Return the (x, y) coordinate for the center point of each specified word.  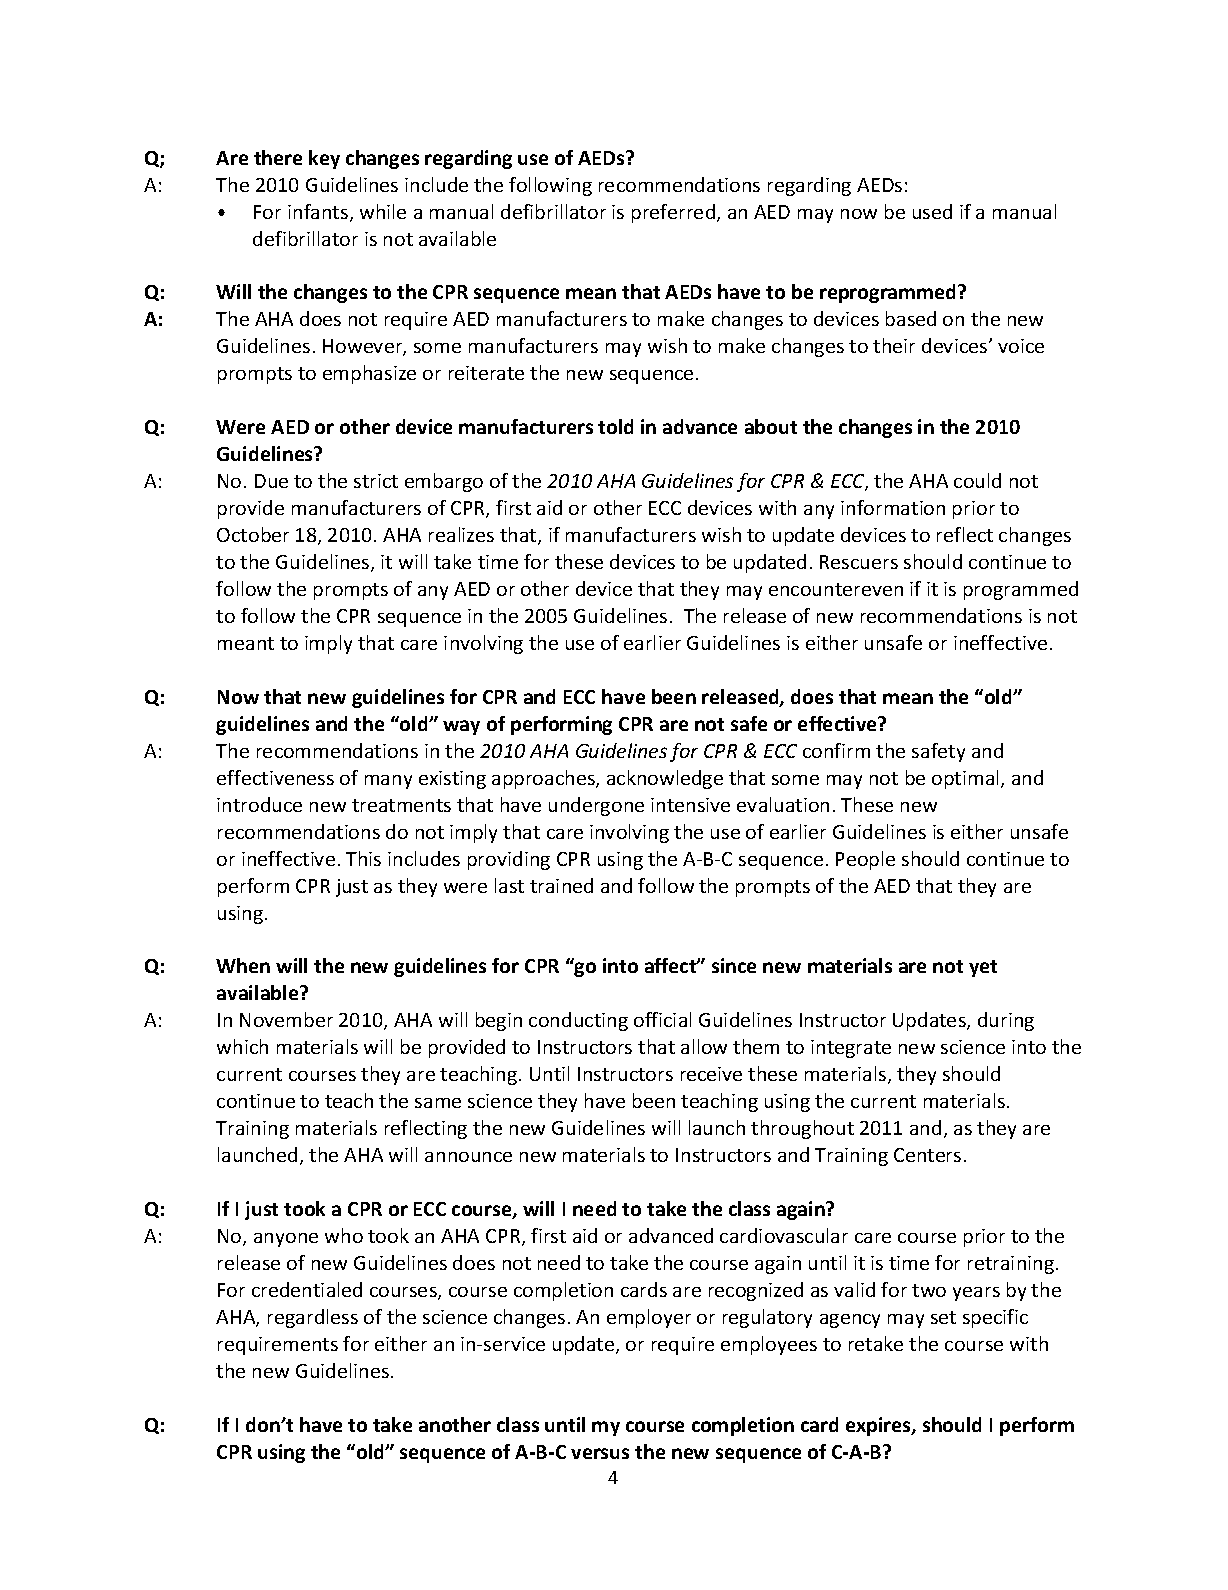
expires (879, 1426)
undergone (596, 806)
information (893, 507)
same (438, 1103)
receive (711, 1074)
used (932, 211)
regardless (313, 1318)
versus (600, 1453)
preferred (673, 213)
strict (376, 481)
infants (319, 213)
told (615, 426)
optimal (967, 779)
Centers (927, 1155)
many (388, 782)
